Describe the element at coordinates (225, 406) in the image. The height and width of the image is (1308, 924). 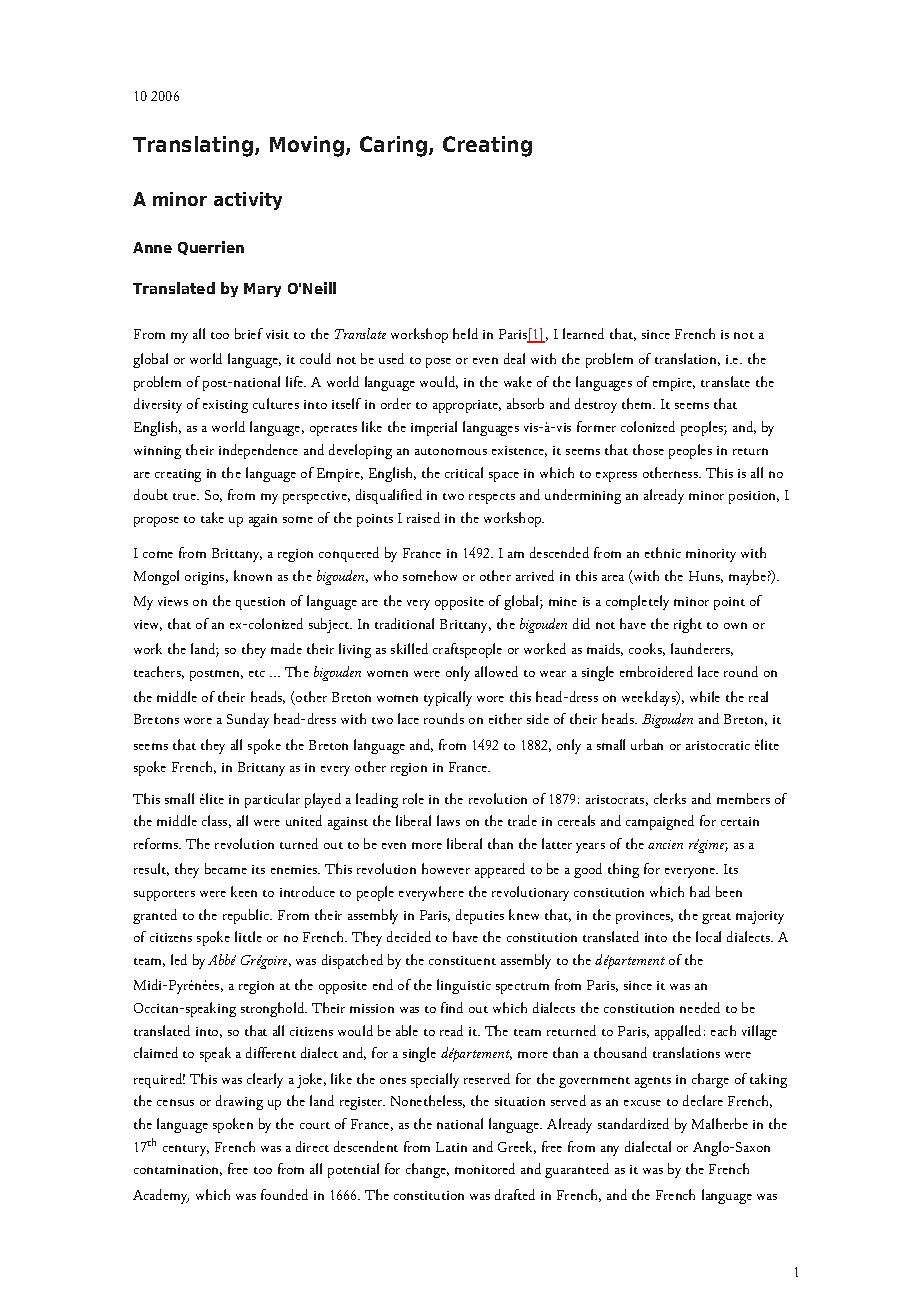
I see `existing` at that location.
